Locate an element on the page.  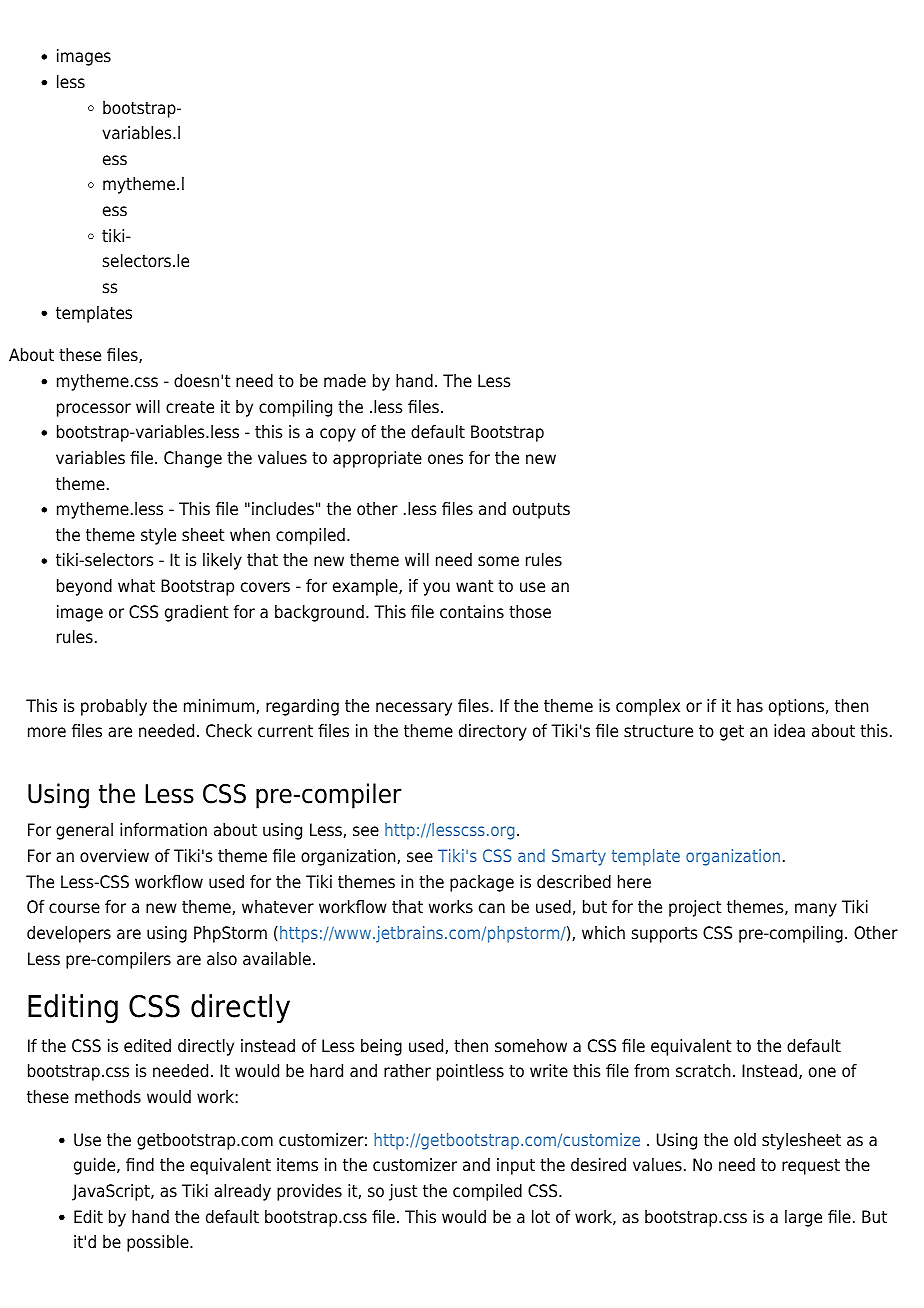
ones is located at coordinates (445, 459).
